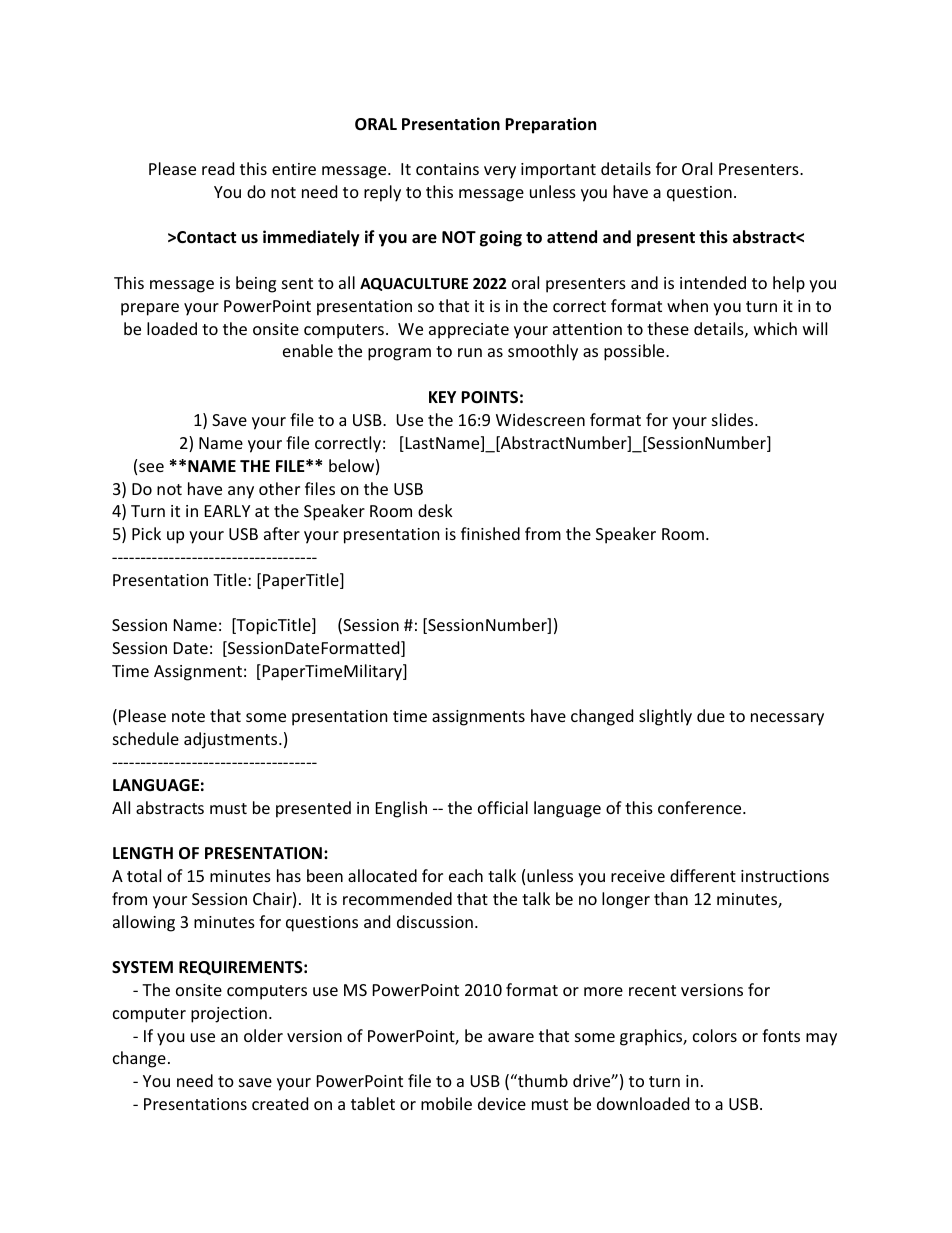  What do you see at coordinates (282, 533) in the screenshot?
I see `after` at bounding box center [282, 533].
